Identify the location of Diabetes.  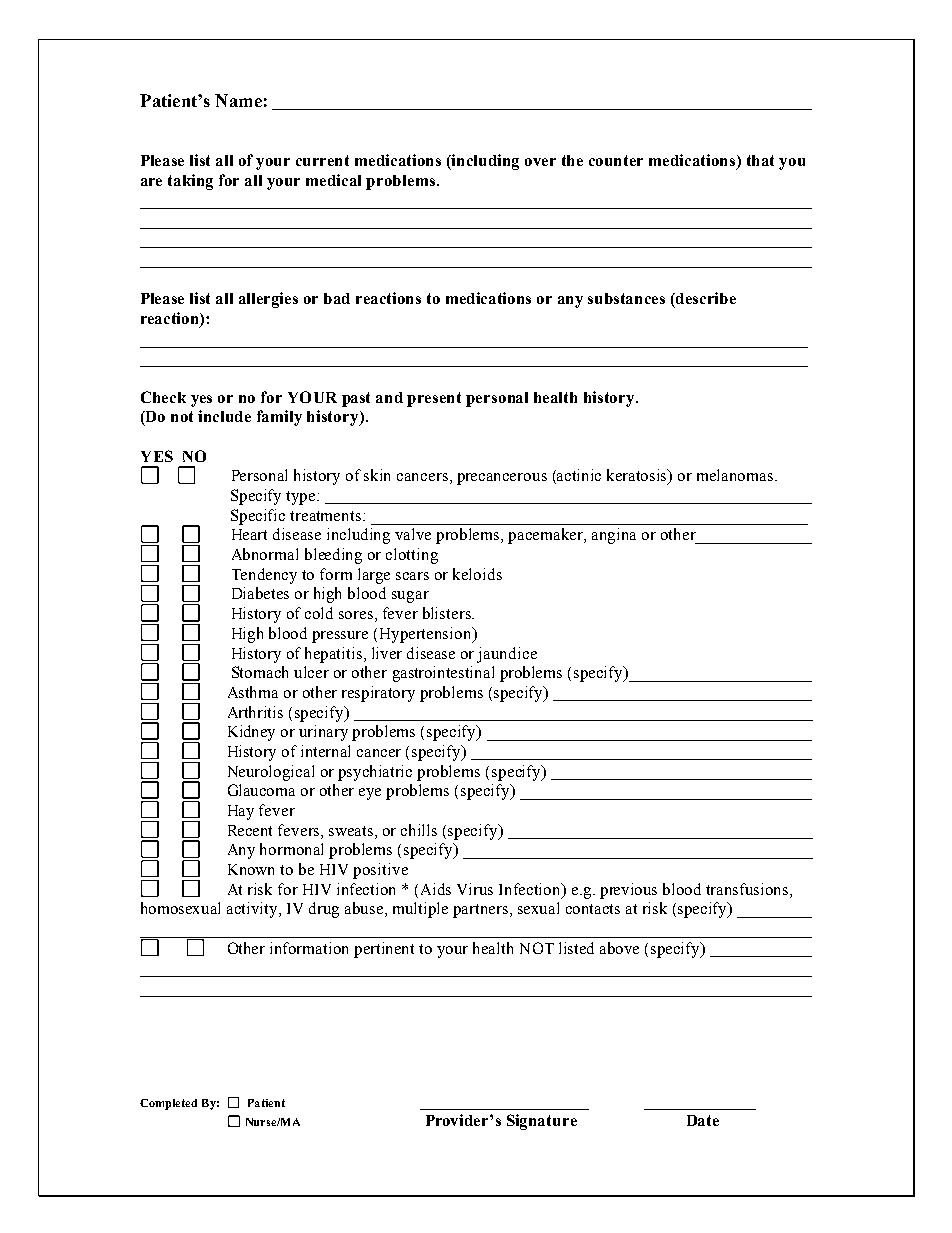
(260, 593).
